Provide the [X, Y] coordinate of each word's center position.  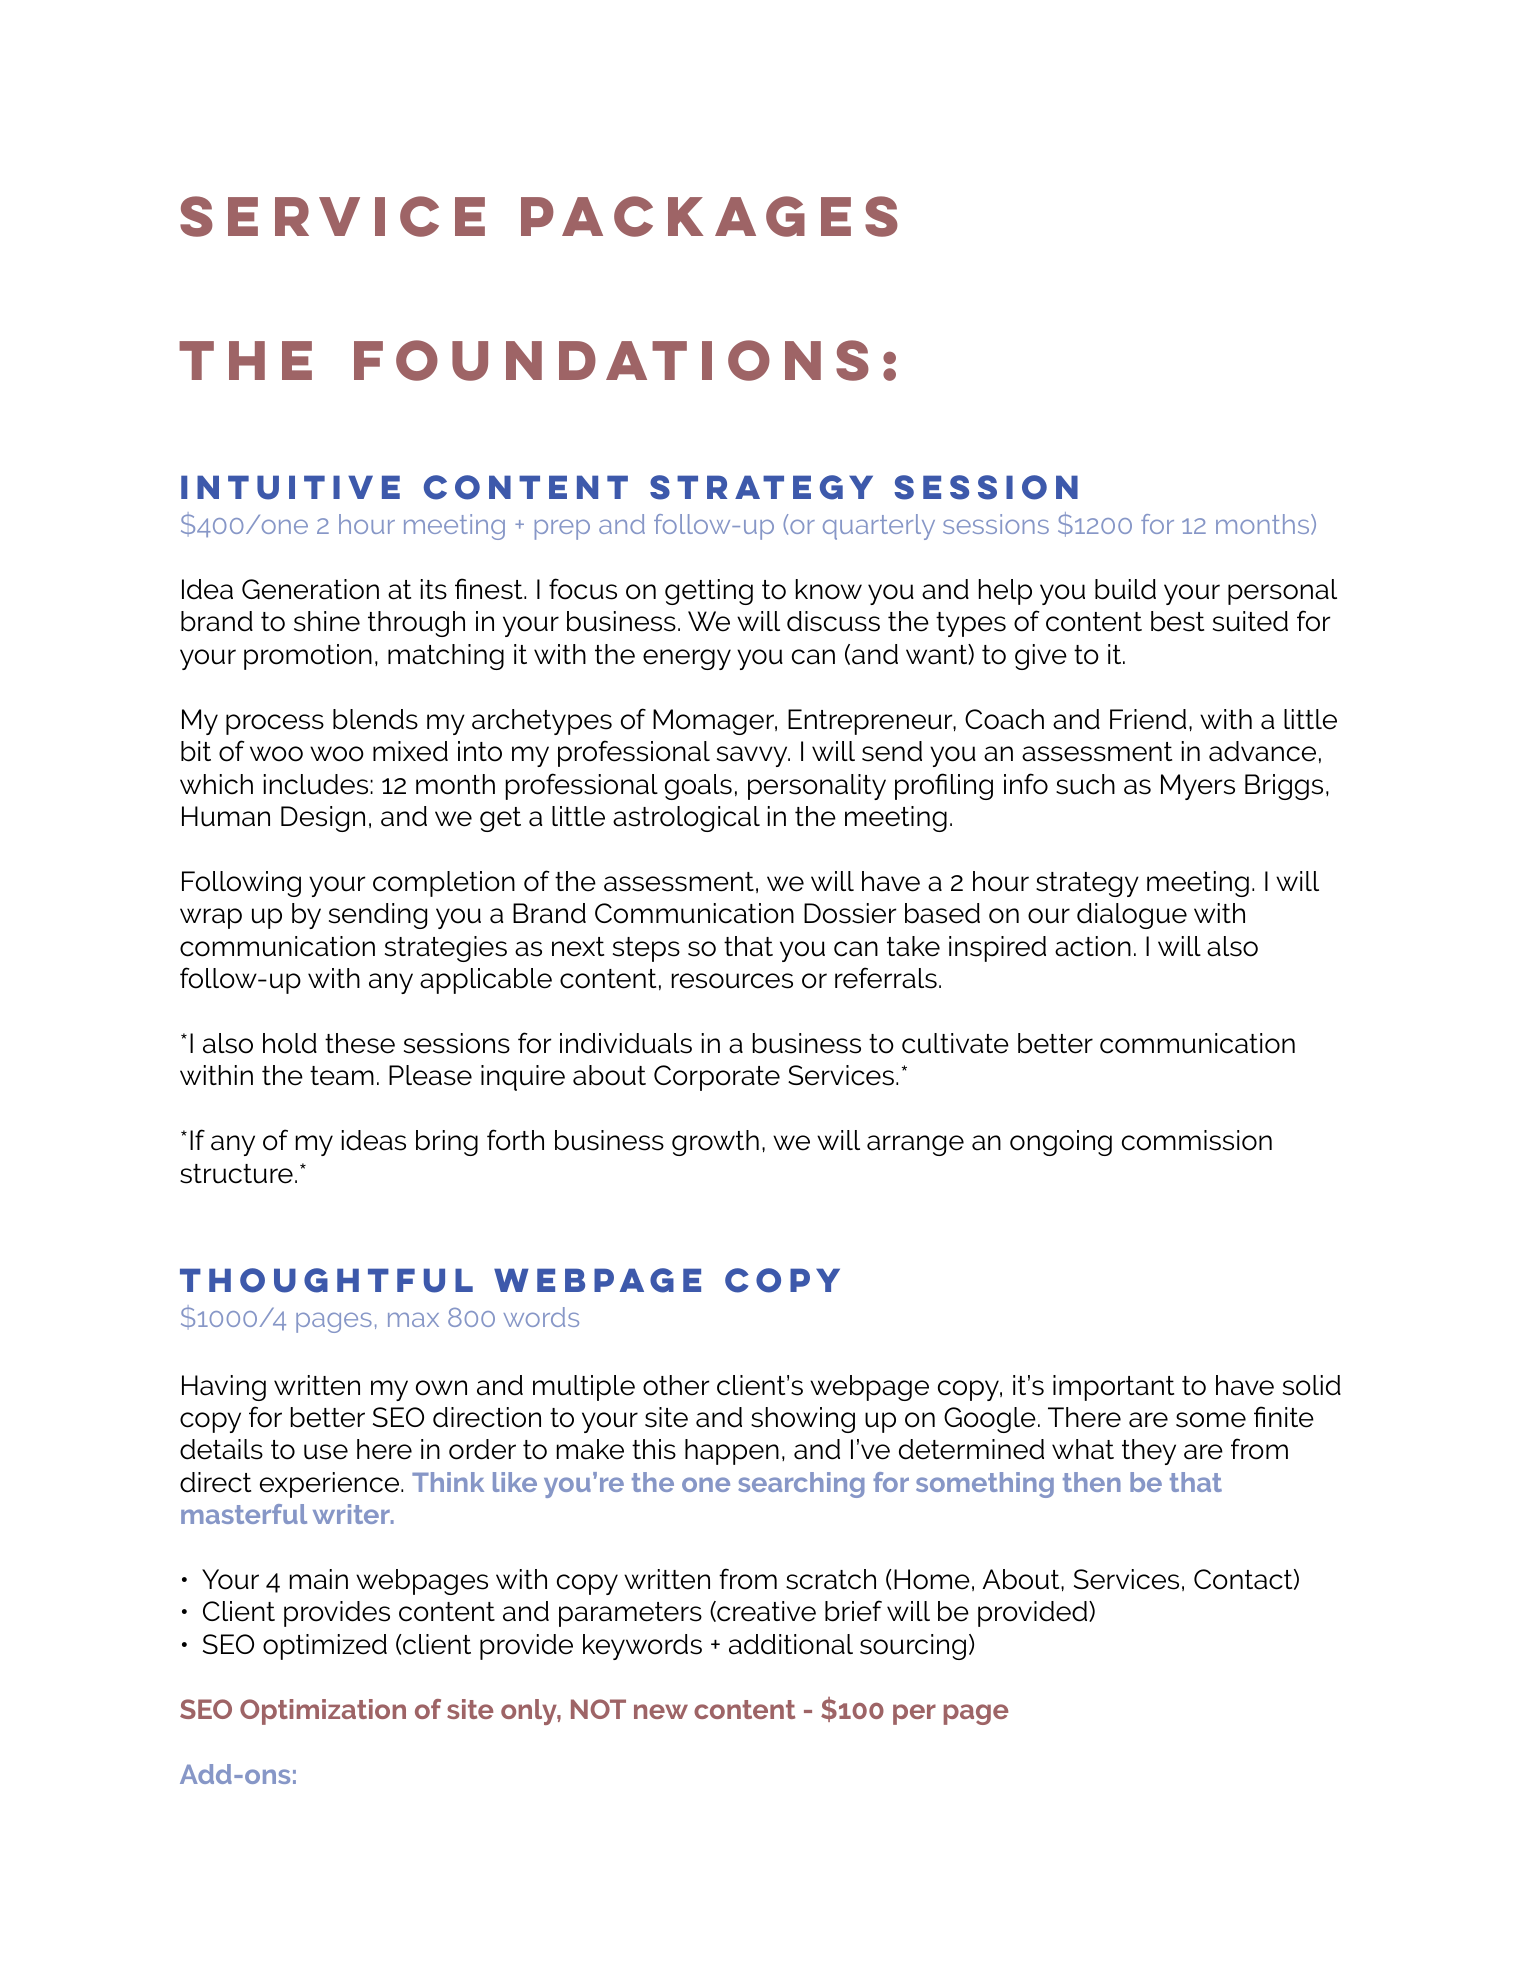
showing [803, 1420]
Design [323, 819]
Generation [310, 589]
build [1125, 589]
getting [709, 592]
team [342, 1076]
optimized [325, 1647]
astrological [686, 819]
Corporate [717, 1078]
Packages [709, 216]
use [326, 1452]
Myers [1198, 787]
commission [1197, 1140]
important [1113, 1388]
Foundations [611, 360]
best [1177, 621]
